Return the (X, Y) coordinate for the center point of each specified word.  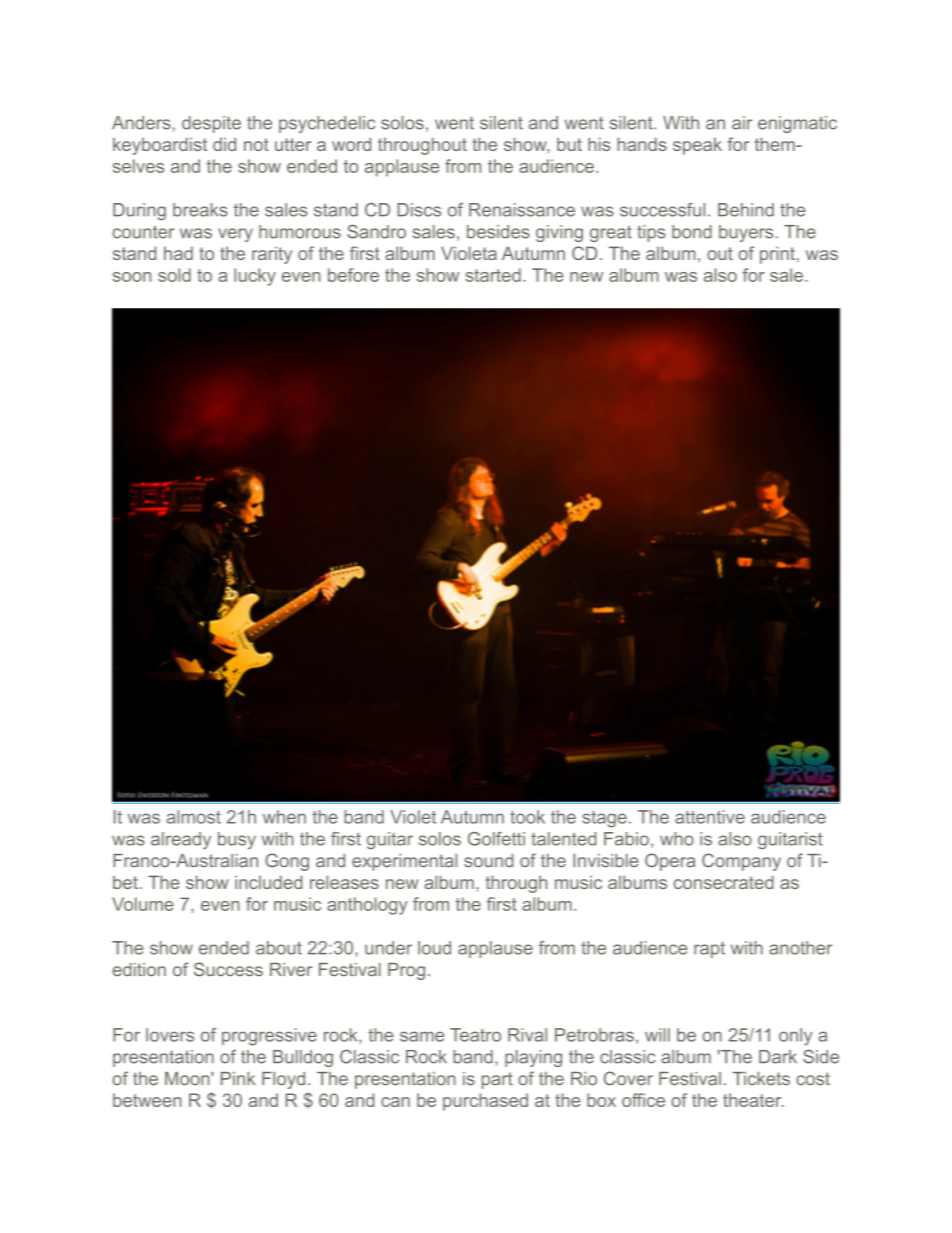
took (527, 817)
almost (194, 817)
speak (697, 146)
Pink (238, 1078)
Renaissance (522, 210)
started (493, 275)
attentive (710, 817)
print (777, 255)
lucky (255, 277)
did (224, 144)
